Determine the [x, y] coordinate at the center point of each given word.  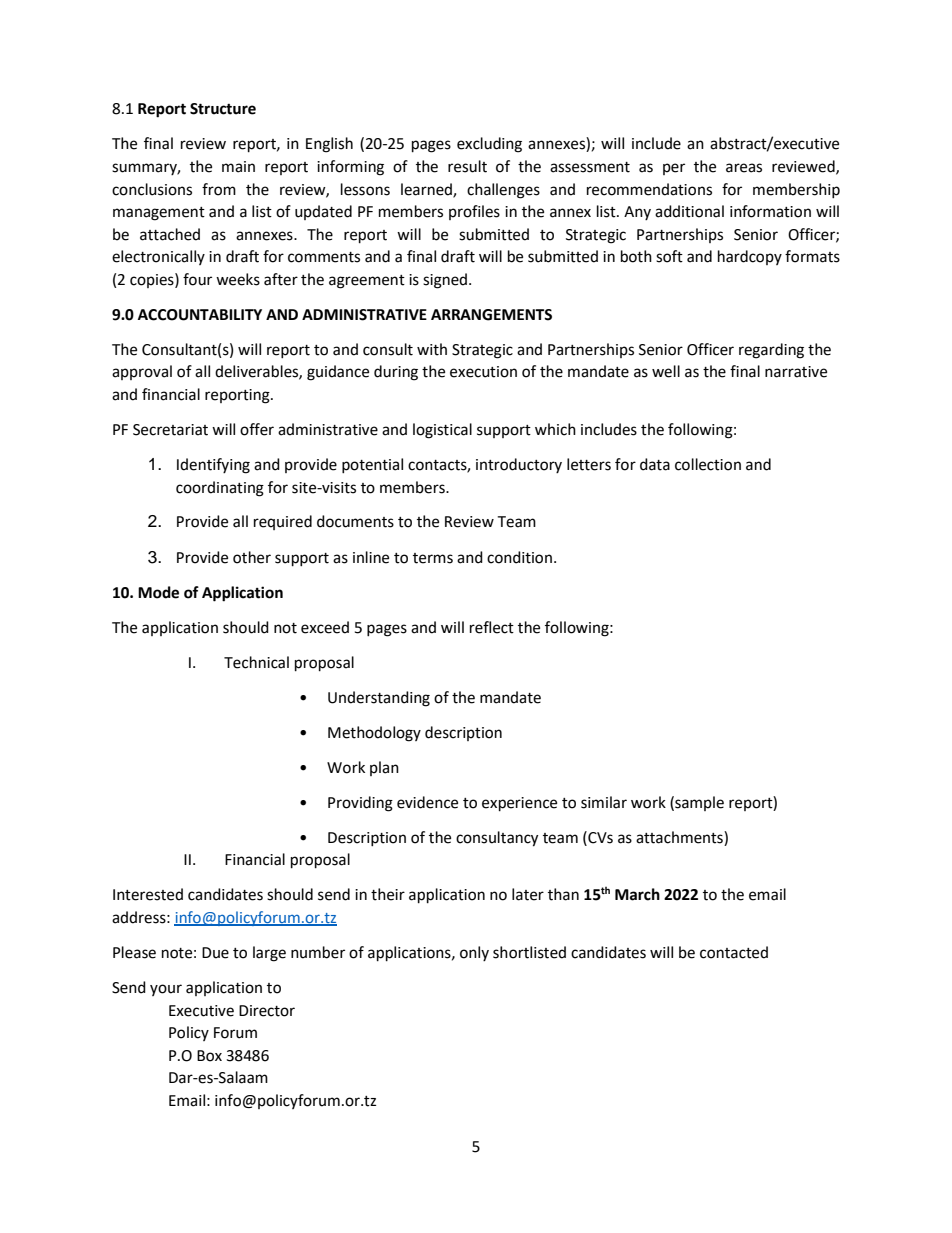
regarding [771, 351]
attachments [680, 837]
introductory [519, 465]
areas [744, 168]
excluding [489, 145]
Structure [223, 109]
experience [519, 804]
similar [604, 802]
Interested [148, 894]
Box [209, 1056]
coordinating [220, 489]
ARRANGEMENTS [491, 315]
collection [708, 464]
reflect [492, 627]
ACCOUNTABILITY [200, 315]
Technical [256, 662]
